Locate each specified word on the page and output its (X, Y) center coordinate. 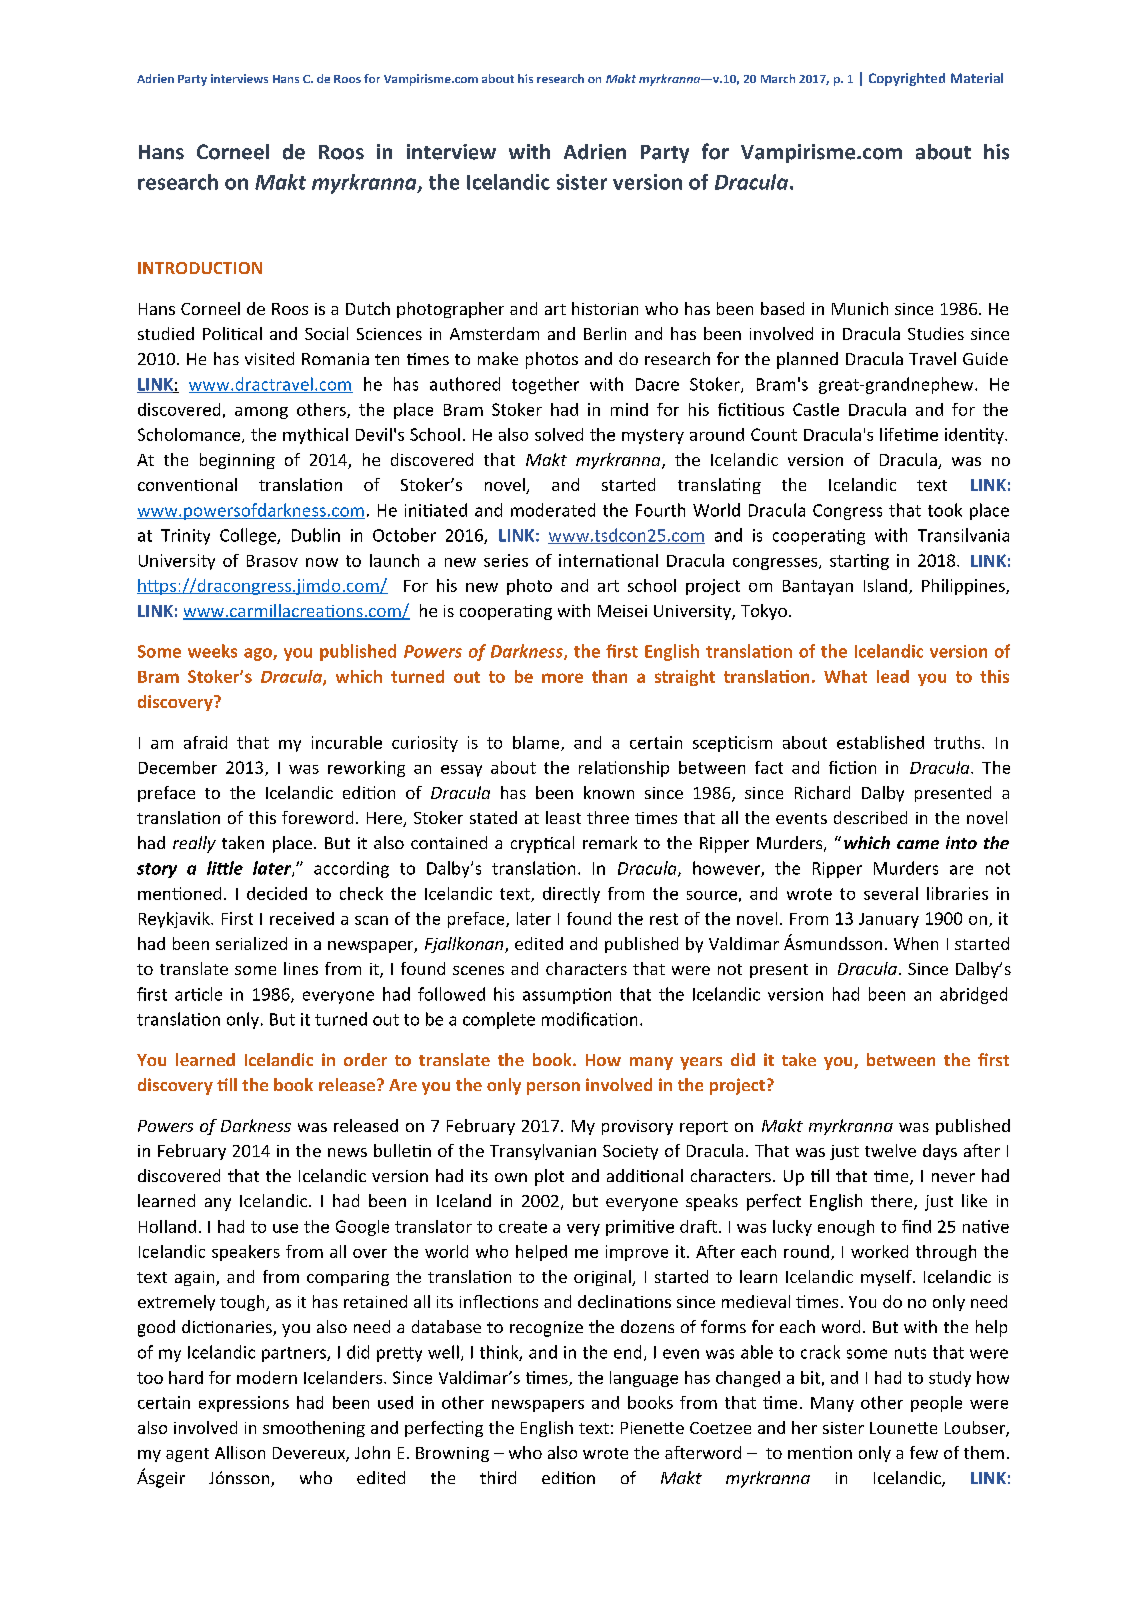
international (608, 560)
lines (301, 968)
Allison (240, 1452)
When (916, 943)
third (498, 1477)
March (778, 78)
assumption (567, 996)
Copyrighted (907, 79)
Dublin (316, 535)
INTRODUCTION (200, 268)
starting (859, 562)
